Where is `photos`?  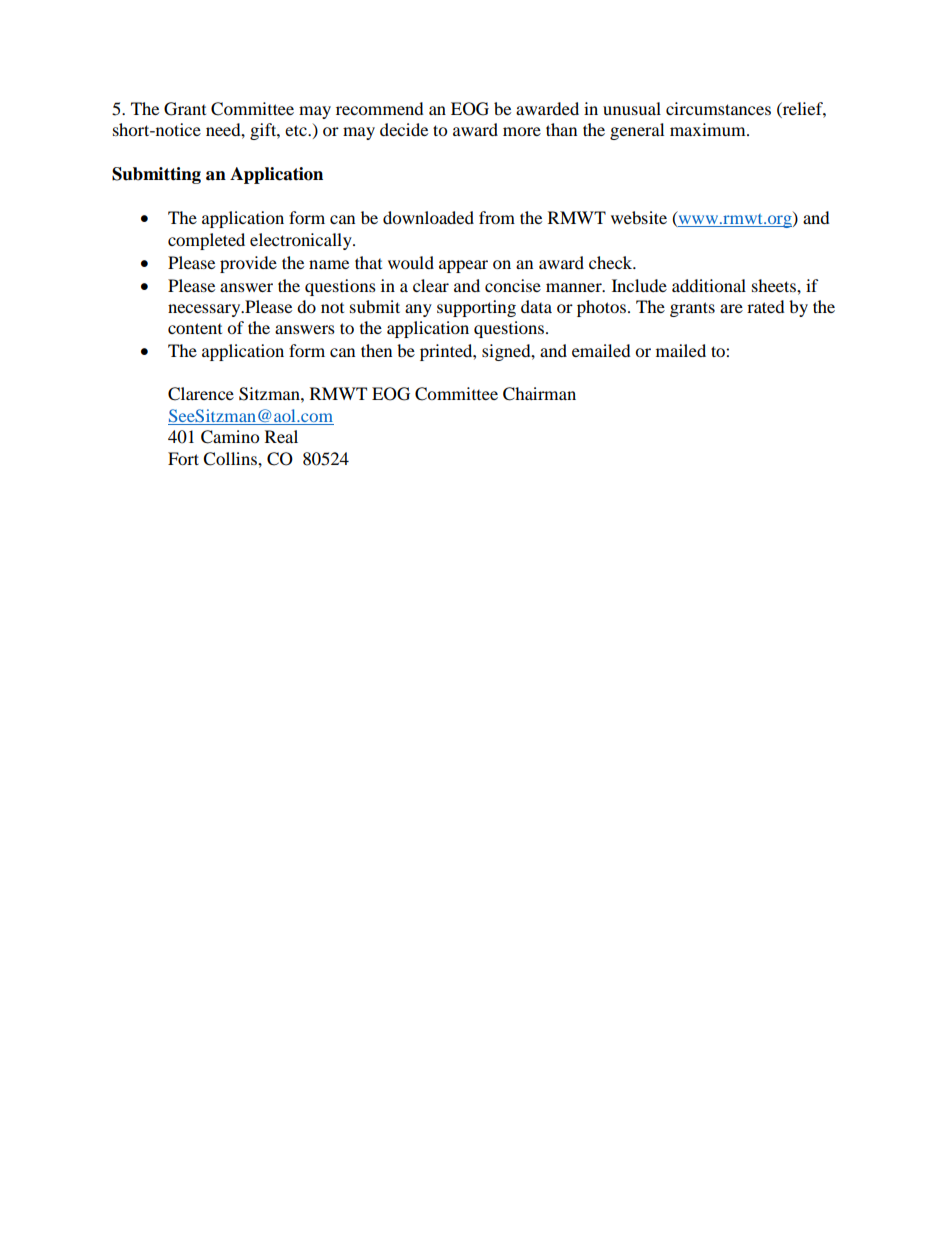
photos is located at coordinates (603, 308).
